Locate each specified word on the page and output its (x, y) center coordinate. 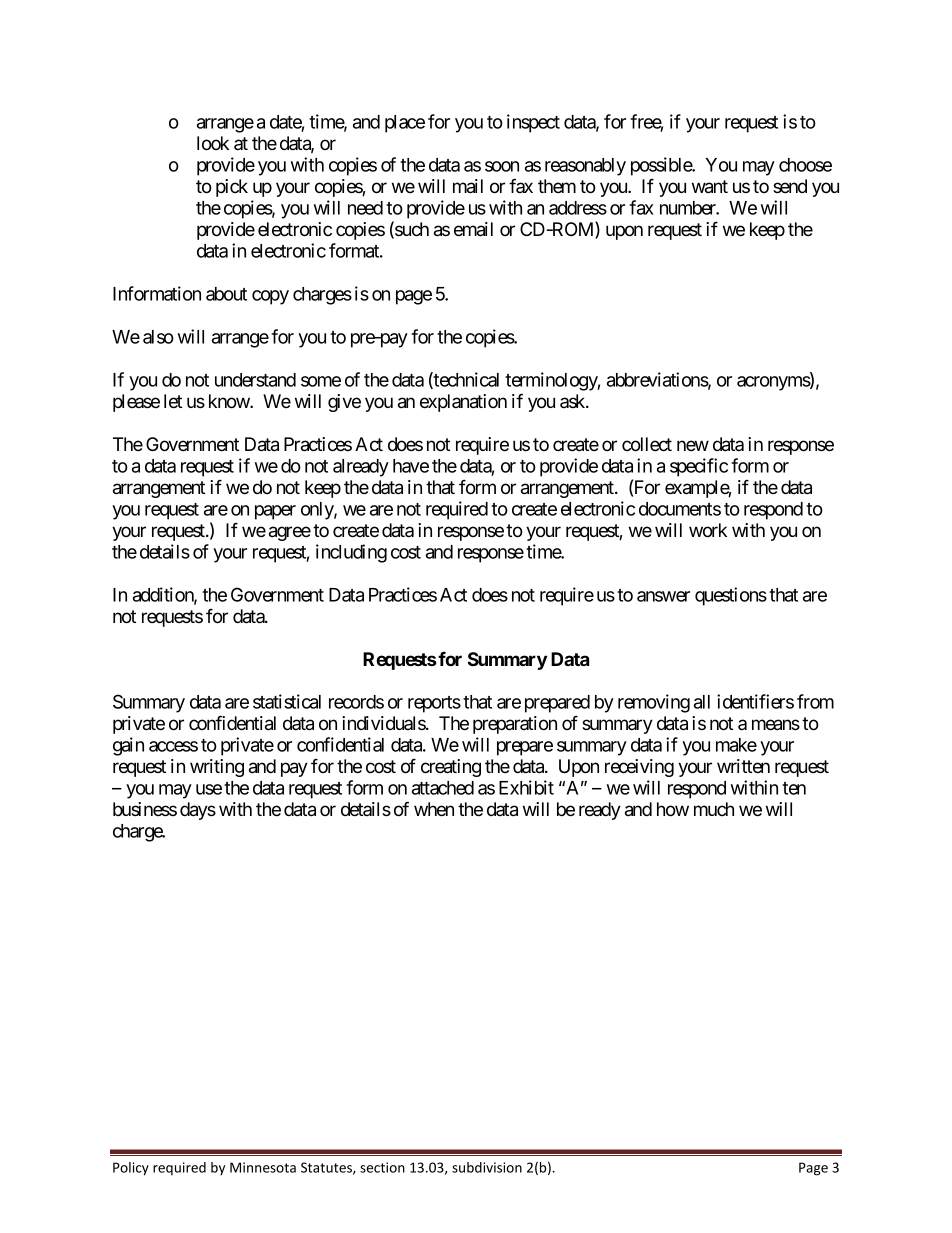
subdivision (487, 1167)
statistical (287, 701)
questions (731, 596)
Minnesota (263, 1167)
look (213, 143)
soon (502, 166)
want (710, 187)
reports (434, 704)
